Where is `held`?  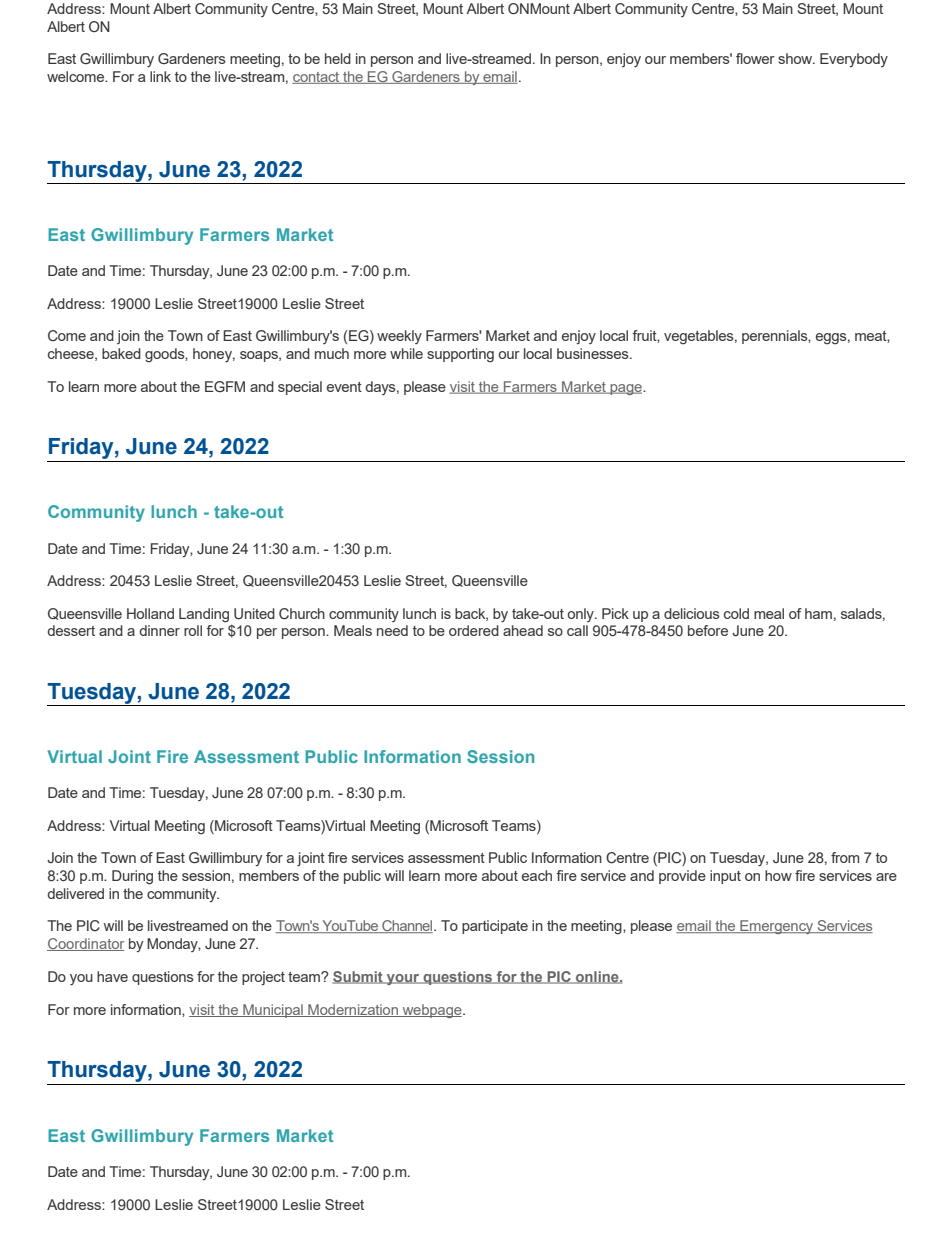
held is located at coordinates (338, 58).
